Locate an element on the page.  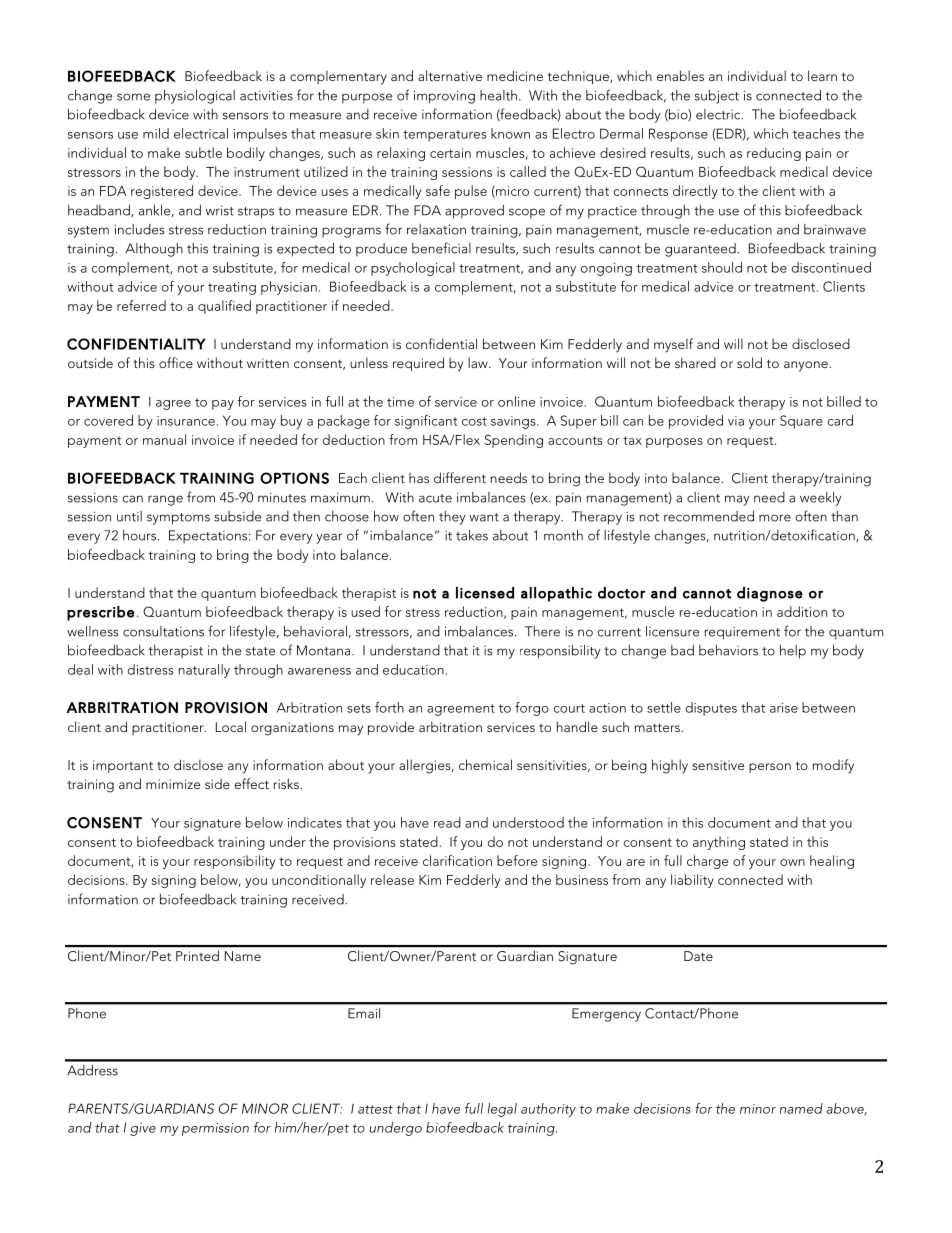
licensed is located at coordinates (485, 593).
